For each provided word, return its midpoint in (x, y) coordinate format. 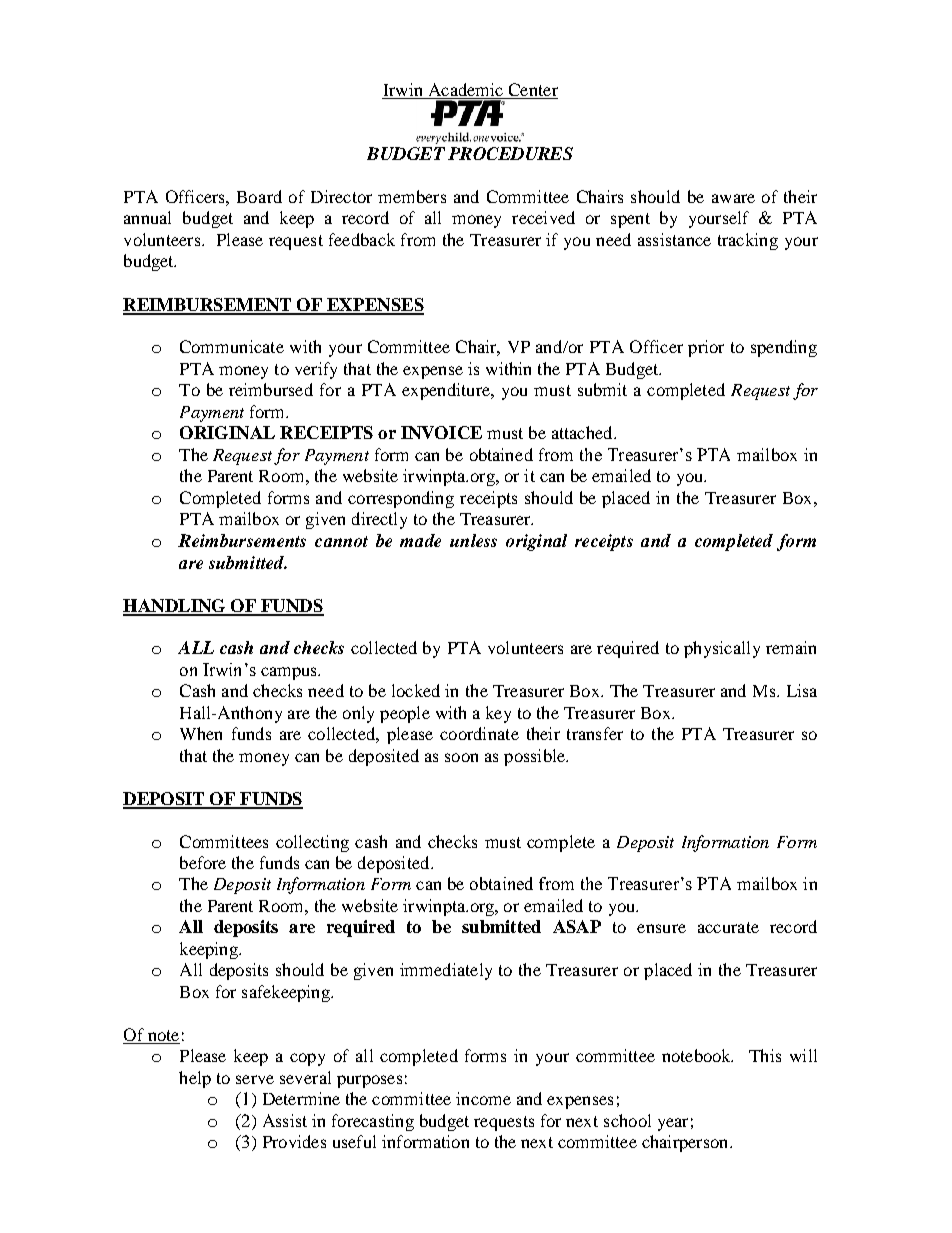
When (201, 733)
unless (473, 540)
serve (255, 1079)
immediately (446, 971)
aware (733, 198)
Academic (465, 91)
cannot (341, 541)
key (498, 714)
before (203, 862)
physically (722, 649)
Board (259, 196)
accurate (728, 927)
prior (706, 348)
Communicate (232, 346)
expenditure (447, 391)
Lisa (802, 690)
